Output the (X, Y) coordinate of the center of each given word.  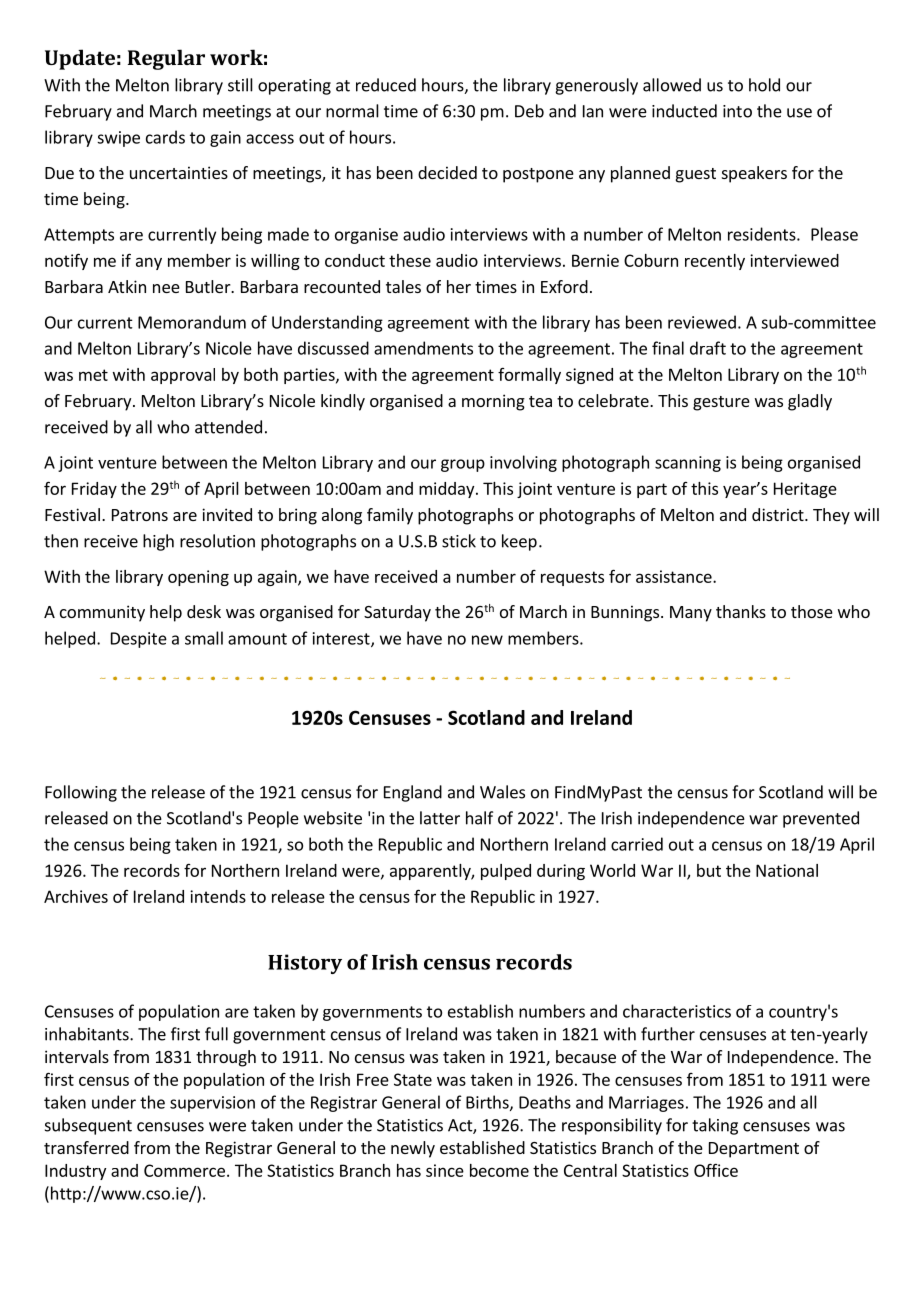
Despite (139, 640)
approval (183, 376)
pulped (506, 872)
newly (413, 1149)
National (787, 870)
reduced (386, 85)
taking (715, 1126)
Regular (166, 59)
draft (708, 348)
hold (764, 85)
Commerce (184, 1170)
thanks (741, 611)
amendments (423, 348)
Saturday (397, 613)
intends (218, 896)
